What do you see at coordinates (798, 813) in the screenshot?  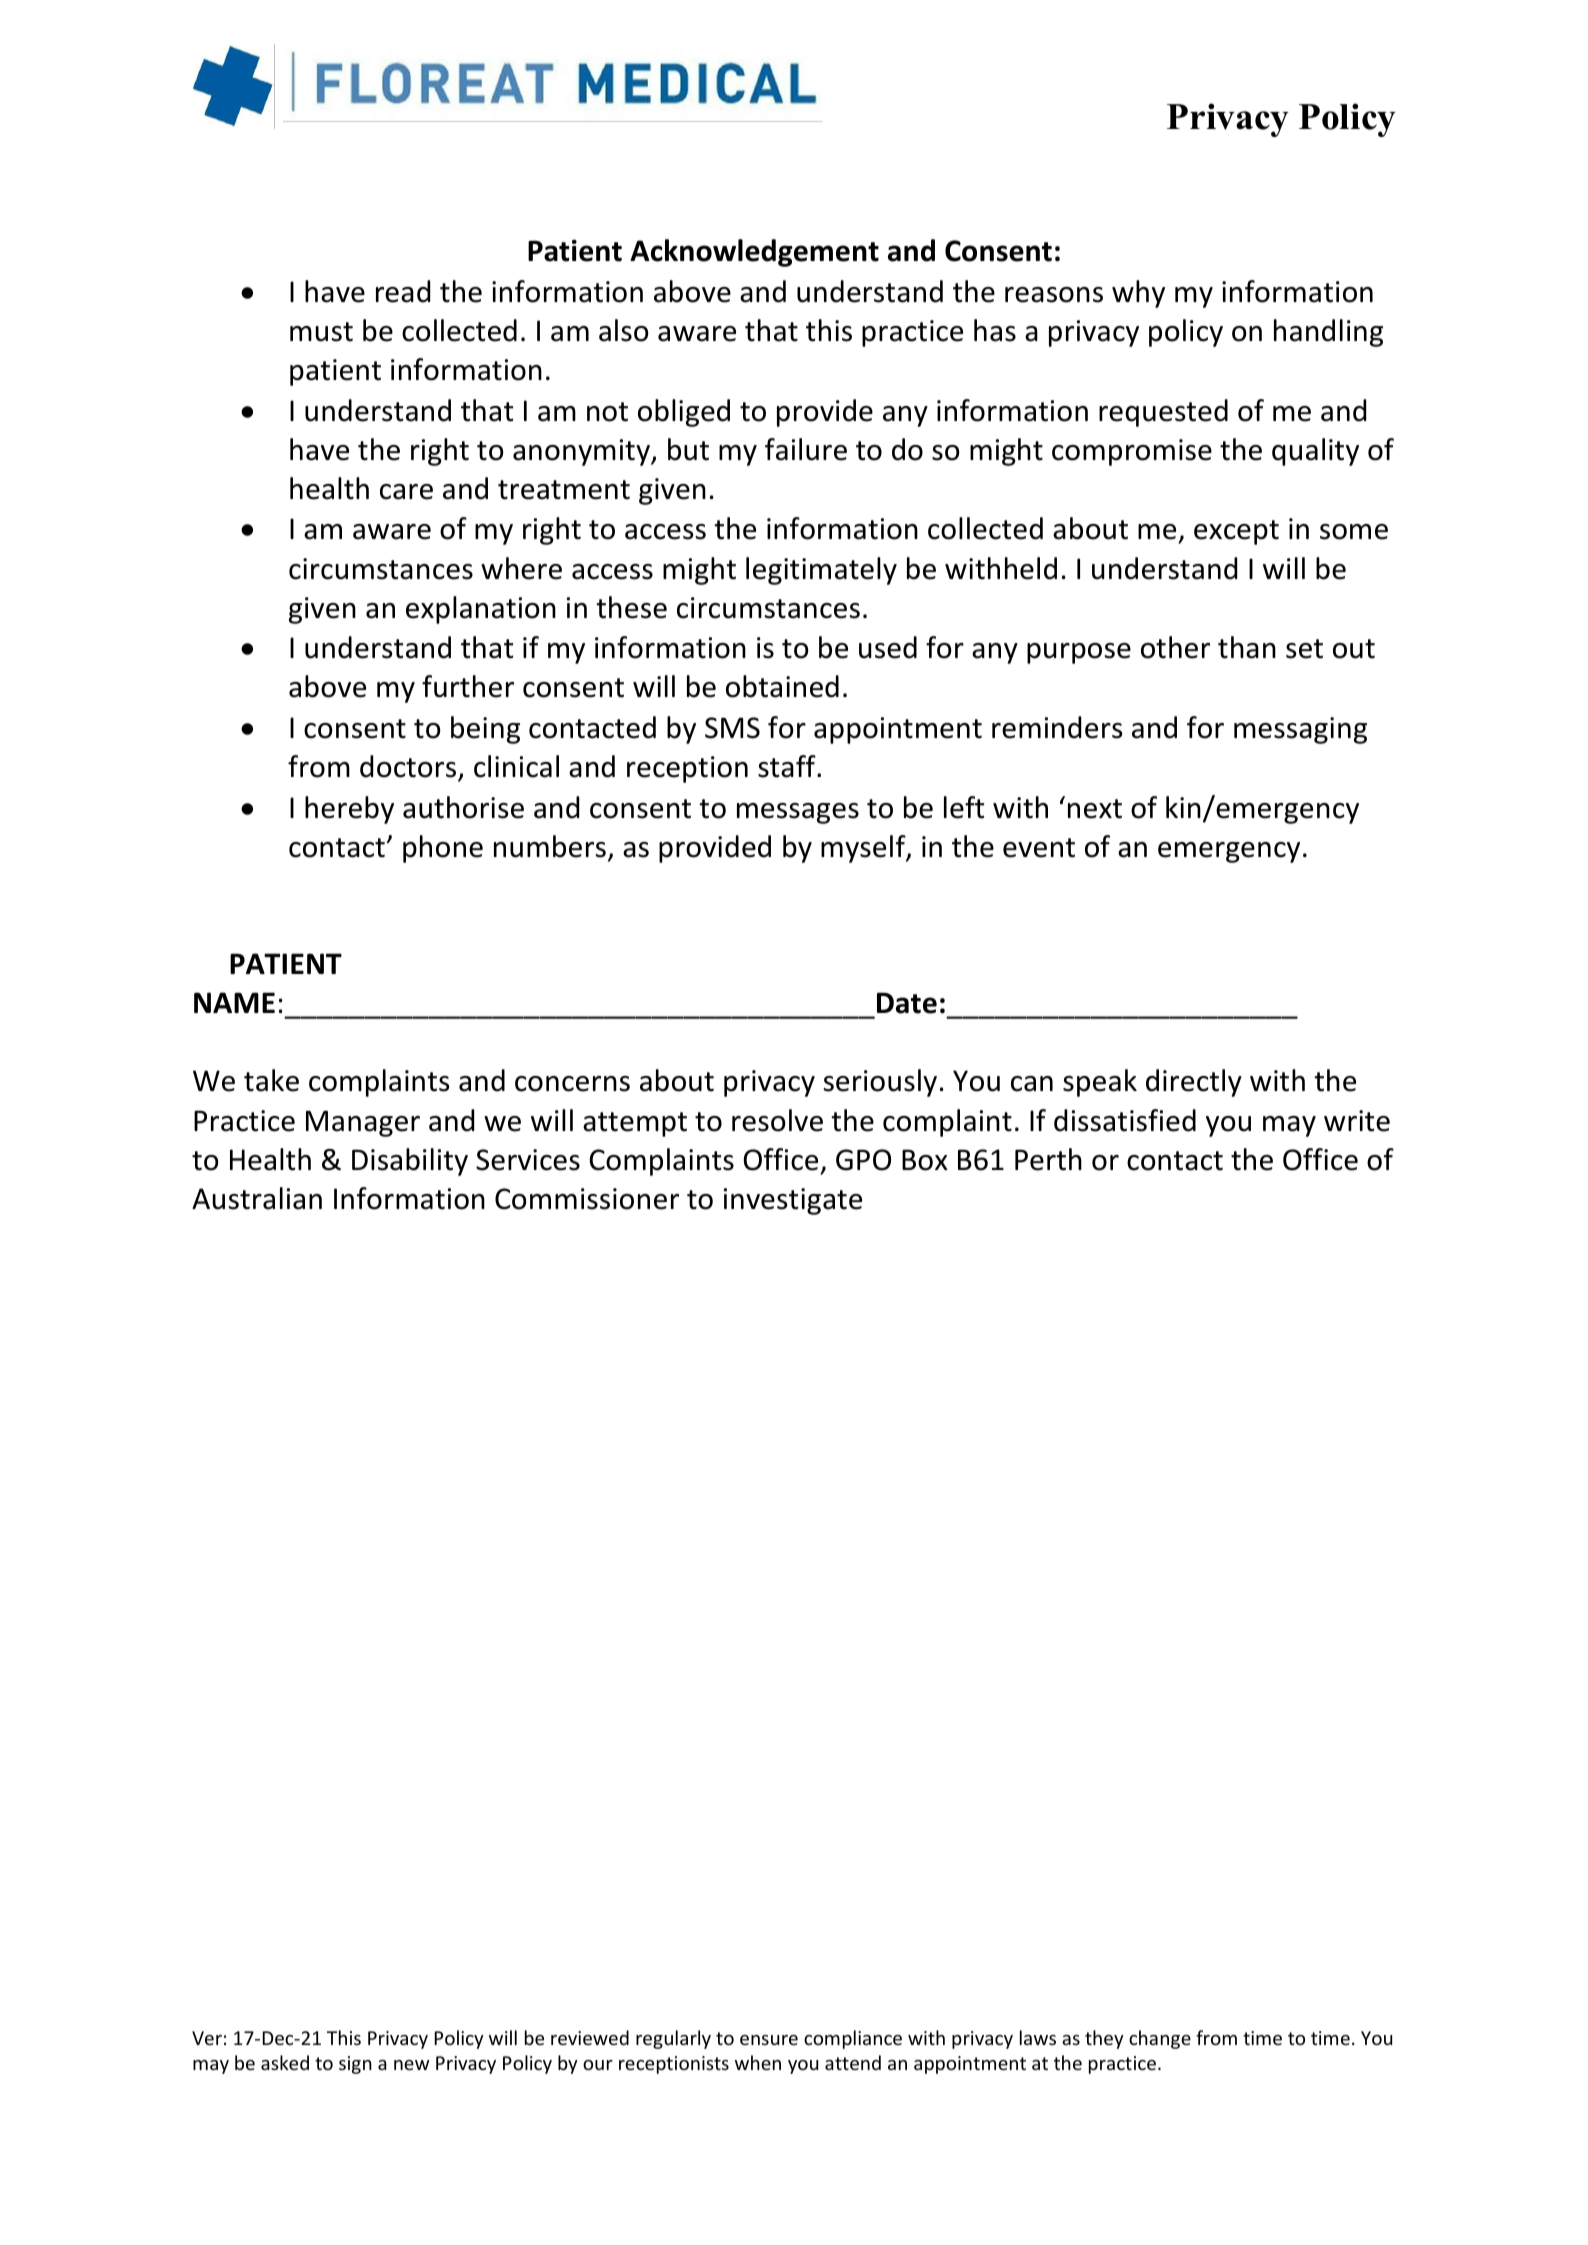 I see `messages` at bounding box center [798, 813].
